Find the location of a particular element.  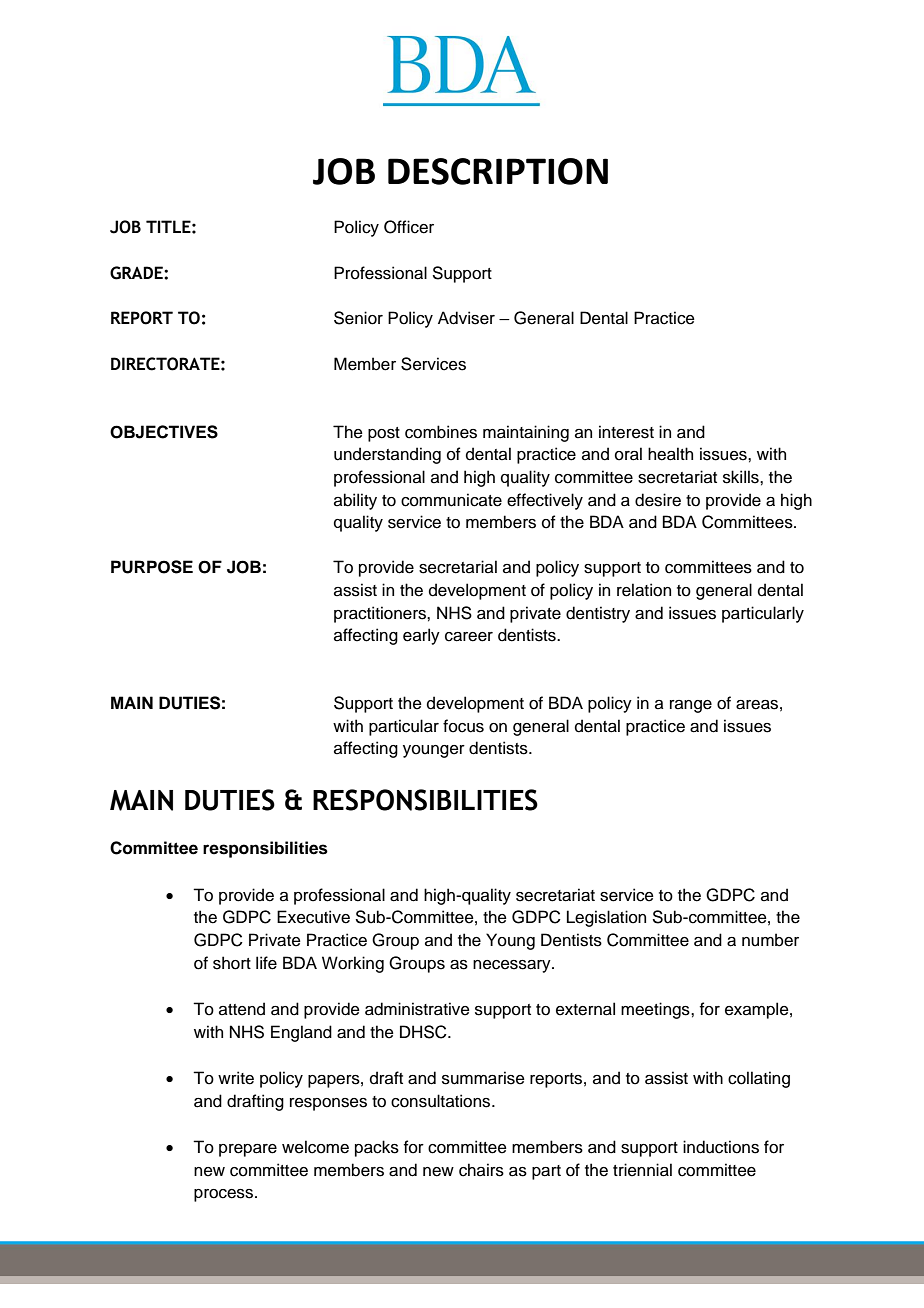

focus is located at coordinates (463, 726).
